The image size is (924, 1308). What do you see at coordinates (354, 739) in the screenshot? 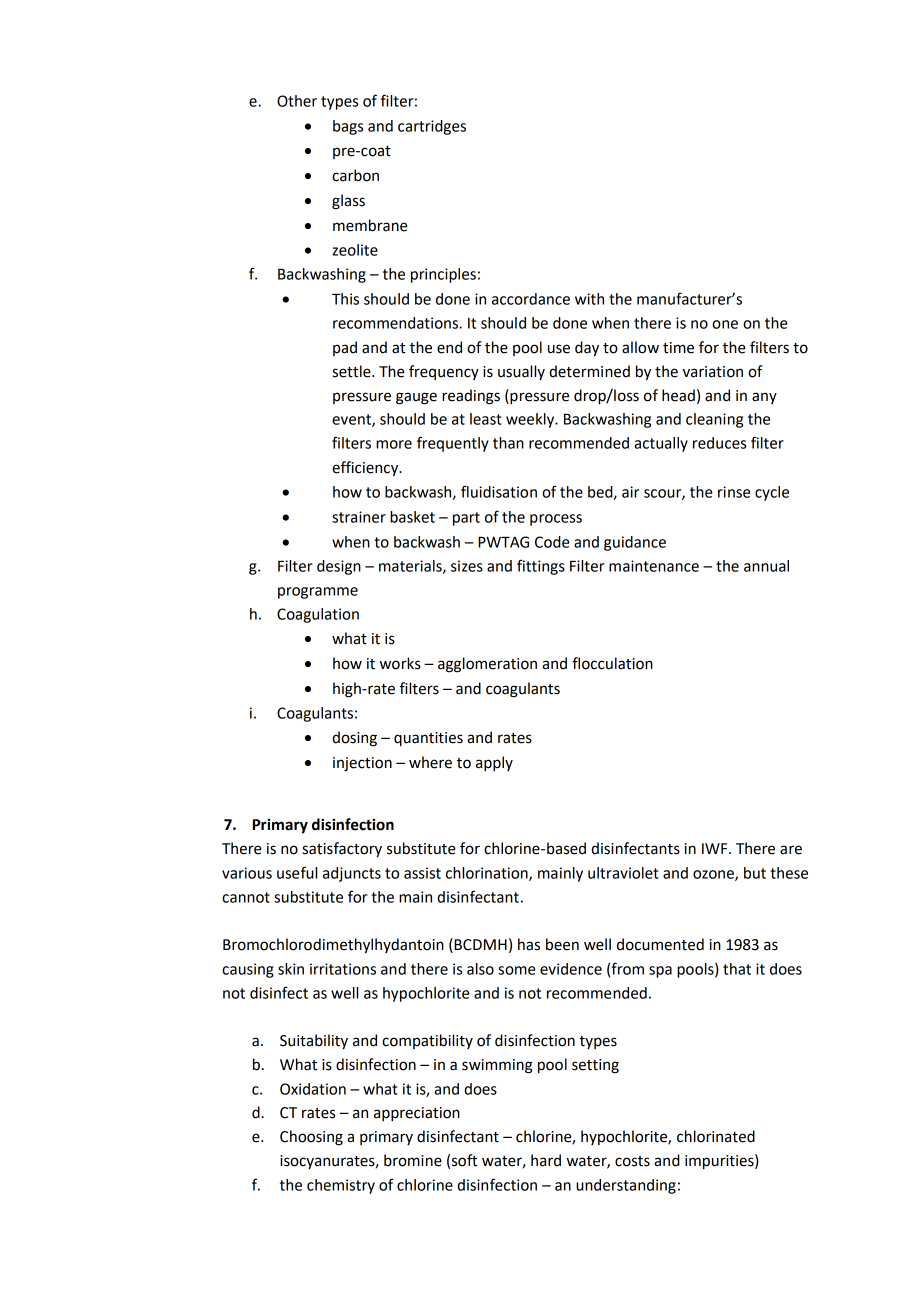
I see `dosing` at bounding box center [354, 739].
